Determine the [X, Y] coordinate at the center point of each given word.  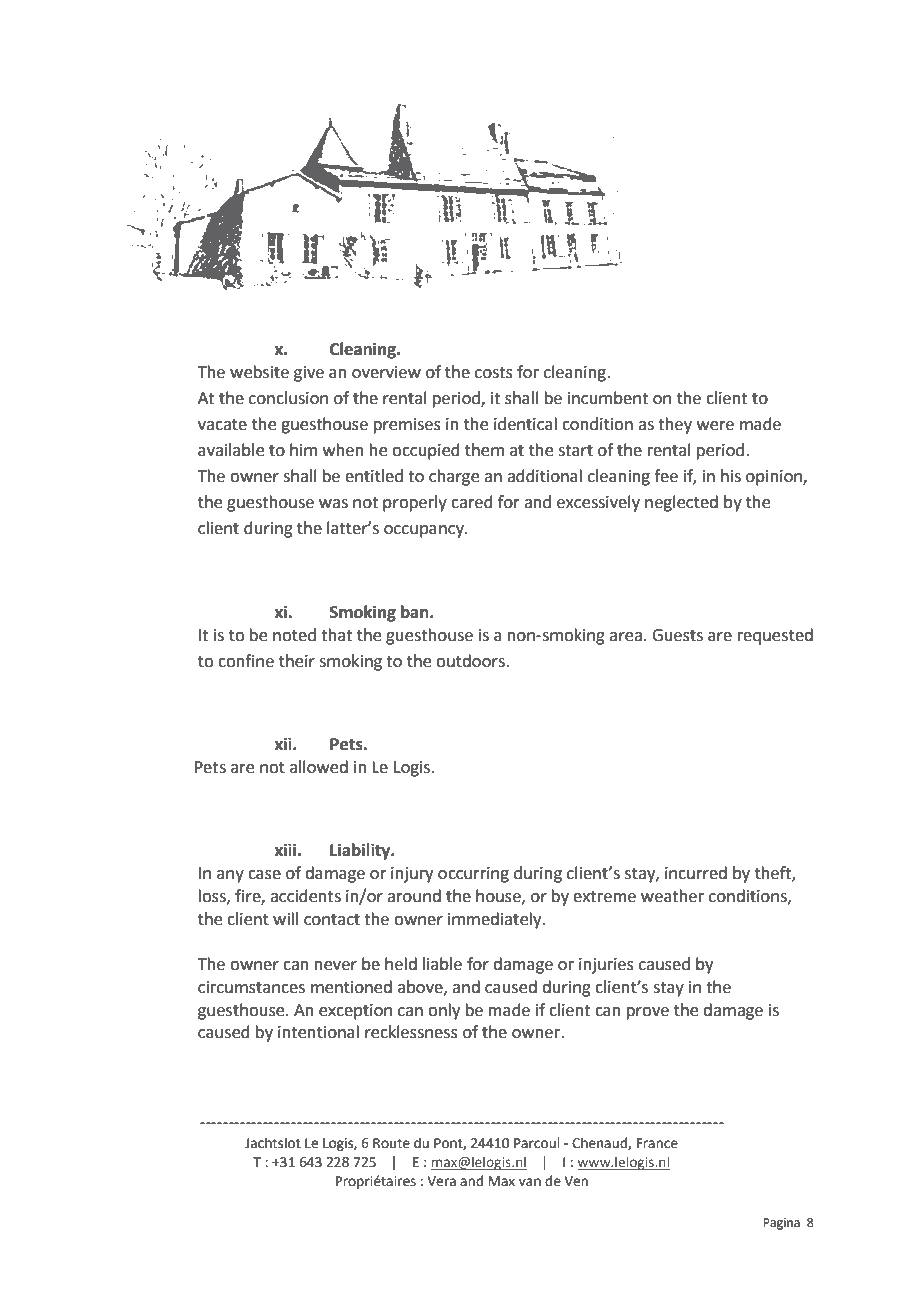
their [297, 661]
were [715, 426]
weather [672, 896]
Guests [677, 635]
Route [391, 1143]
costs [494, 373]
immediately [496, 920]
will [285, 918]
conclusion [288, 398]
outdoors [471, 661]
